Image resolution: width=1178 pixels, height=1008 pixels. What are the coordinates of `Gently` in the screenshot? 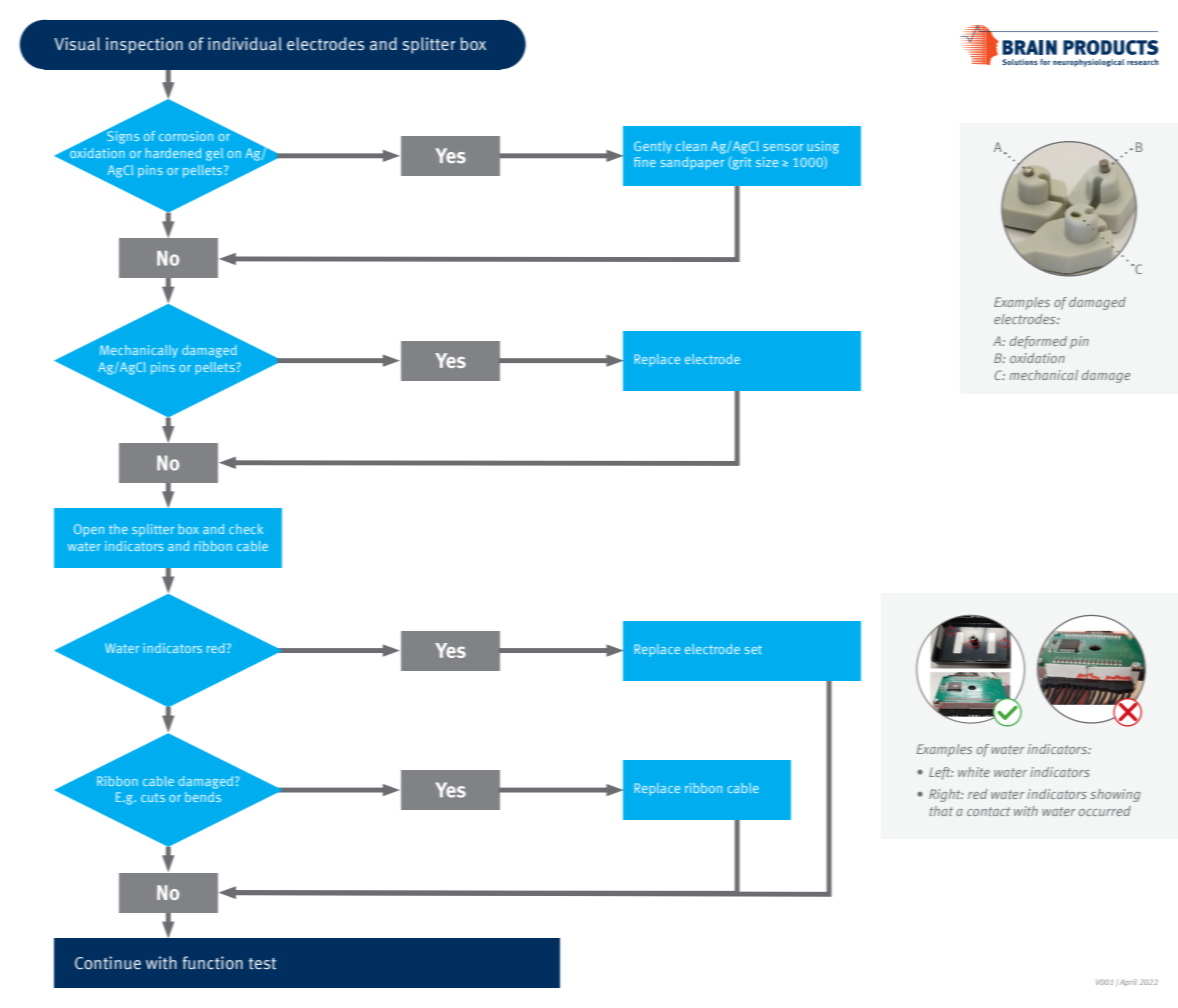 It's located at (653, 147).
